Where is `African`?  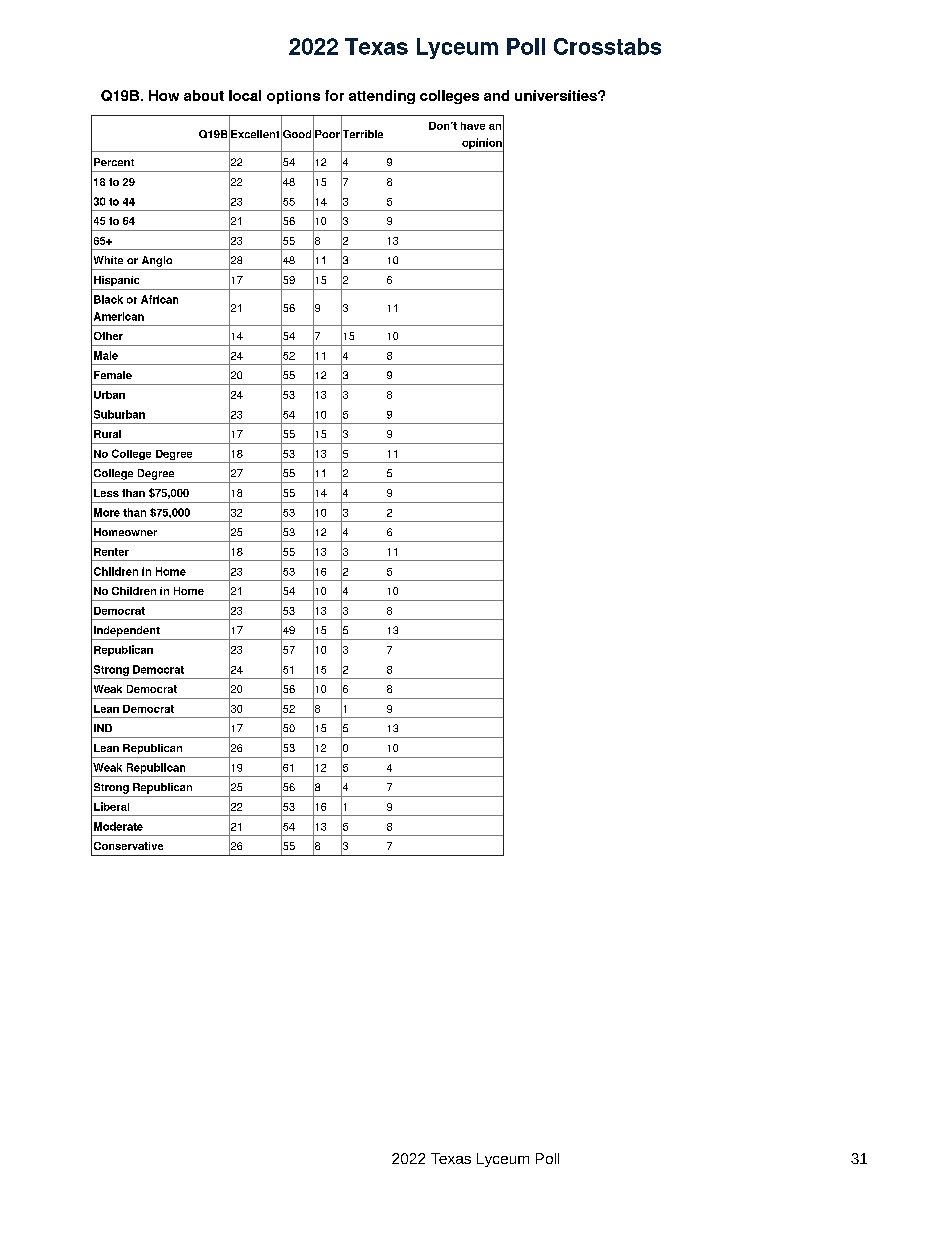 African is located at coordinates (159, 299).
